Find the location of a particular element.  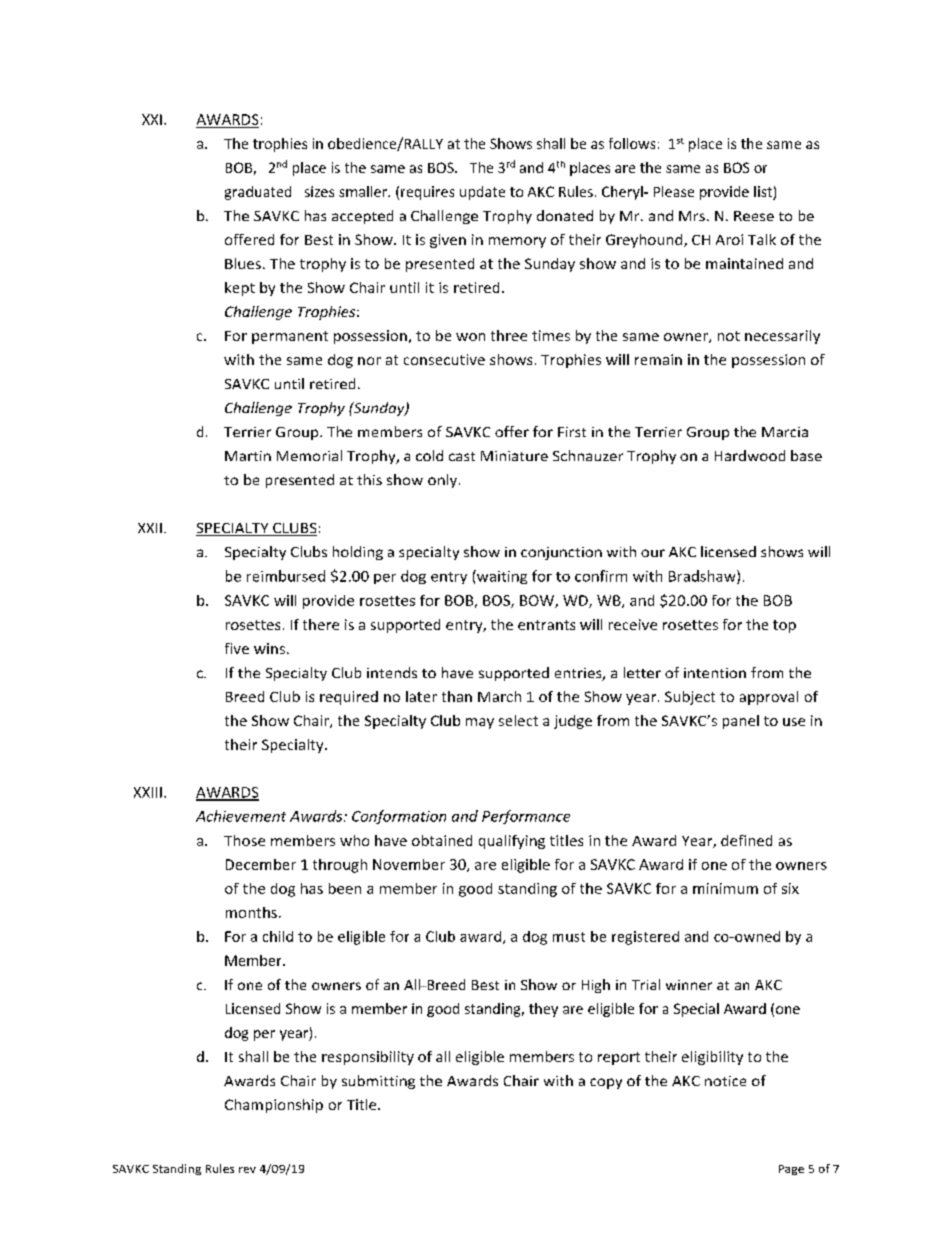

sizes is located at coordinates (319, 191).
